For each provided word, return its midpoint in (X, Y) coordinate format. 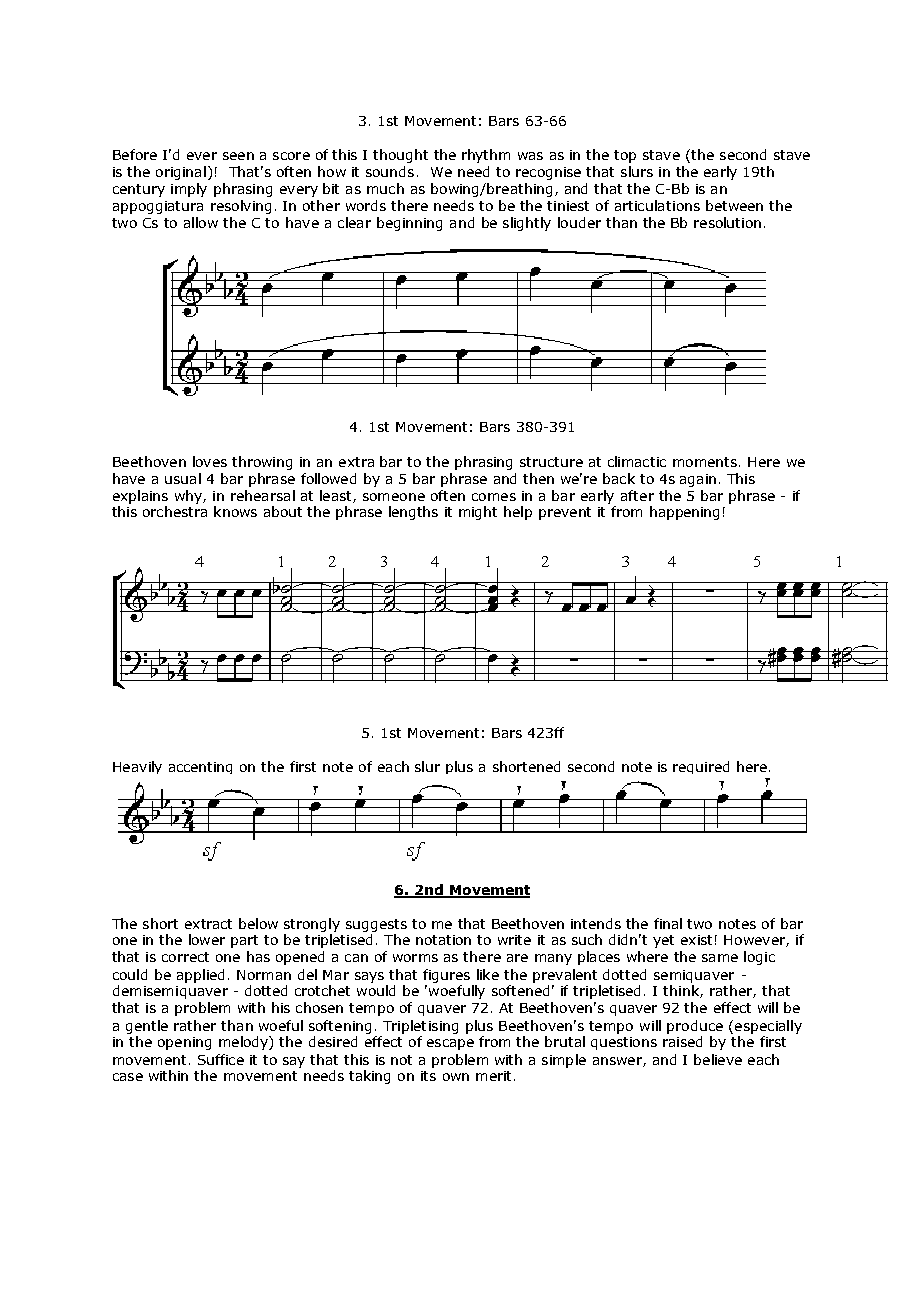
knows (235, 511)
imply (189, 190)
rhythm (486, 156)
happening (684, 513)
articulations (657, 205)
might (478, 513)
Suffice (221, 1059)
